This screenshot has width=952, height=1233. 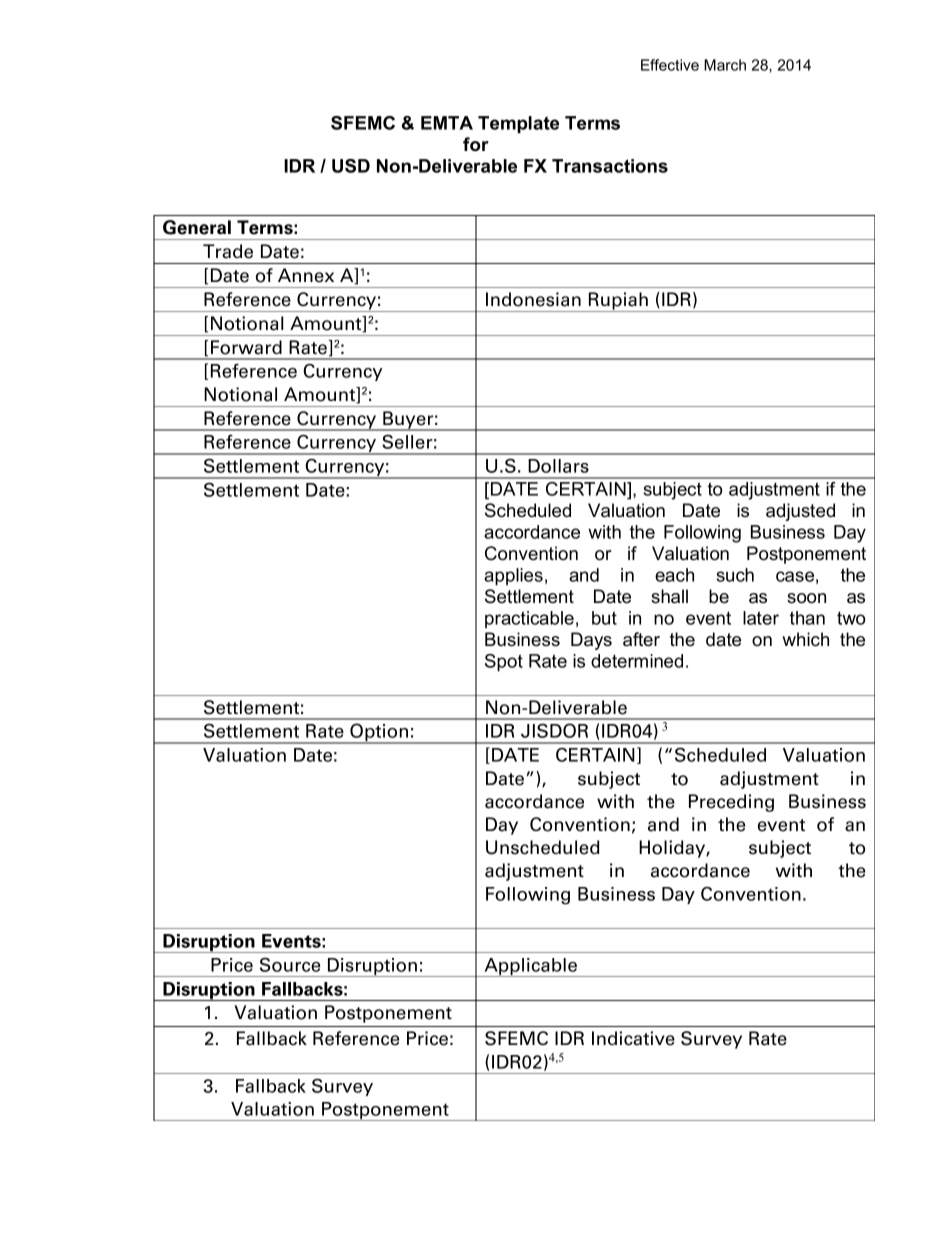 I want to click on Spot, so click(x=504, y=663).
